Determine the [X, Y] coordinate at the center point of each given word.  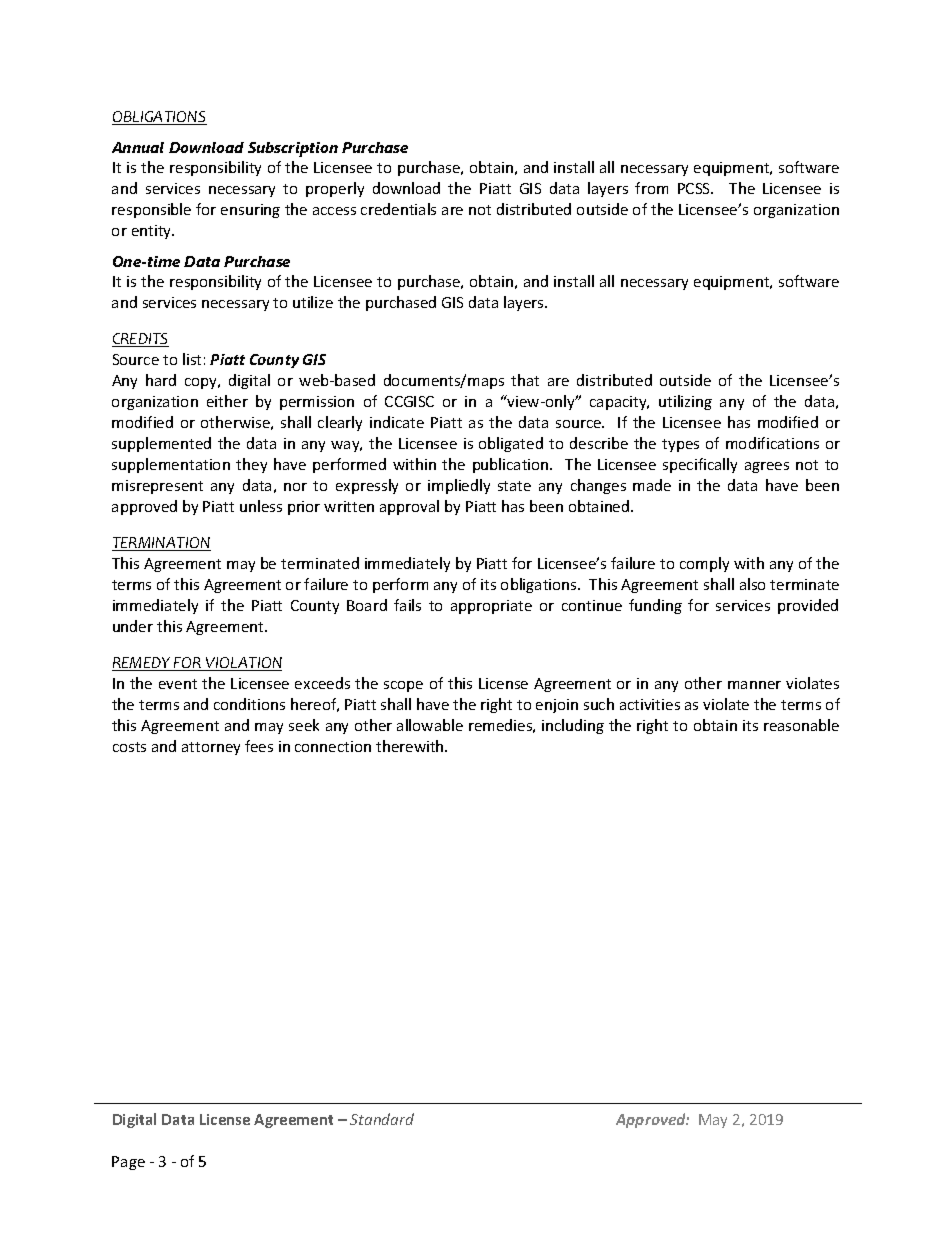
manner [754, 685]
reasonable [801, 725]
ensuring [250, 211]
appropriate [491, 607]
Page [128, 1163]
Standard [382, 1119]
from [651, 188]
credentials [398, 209]
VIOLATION [243, 664]
